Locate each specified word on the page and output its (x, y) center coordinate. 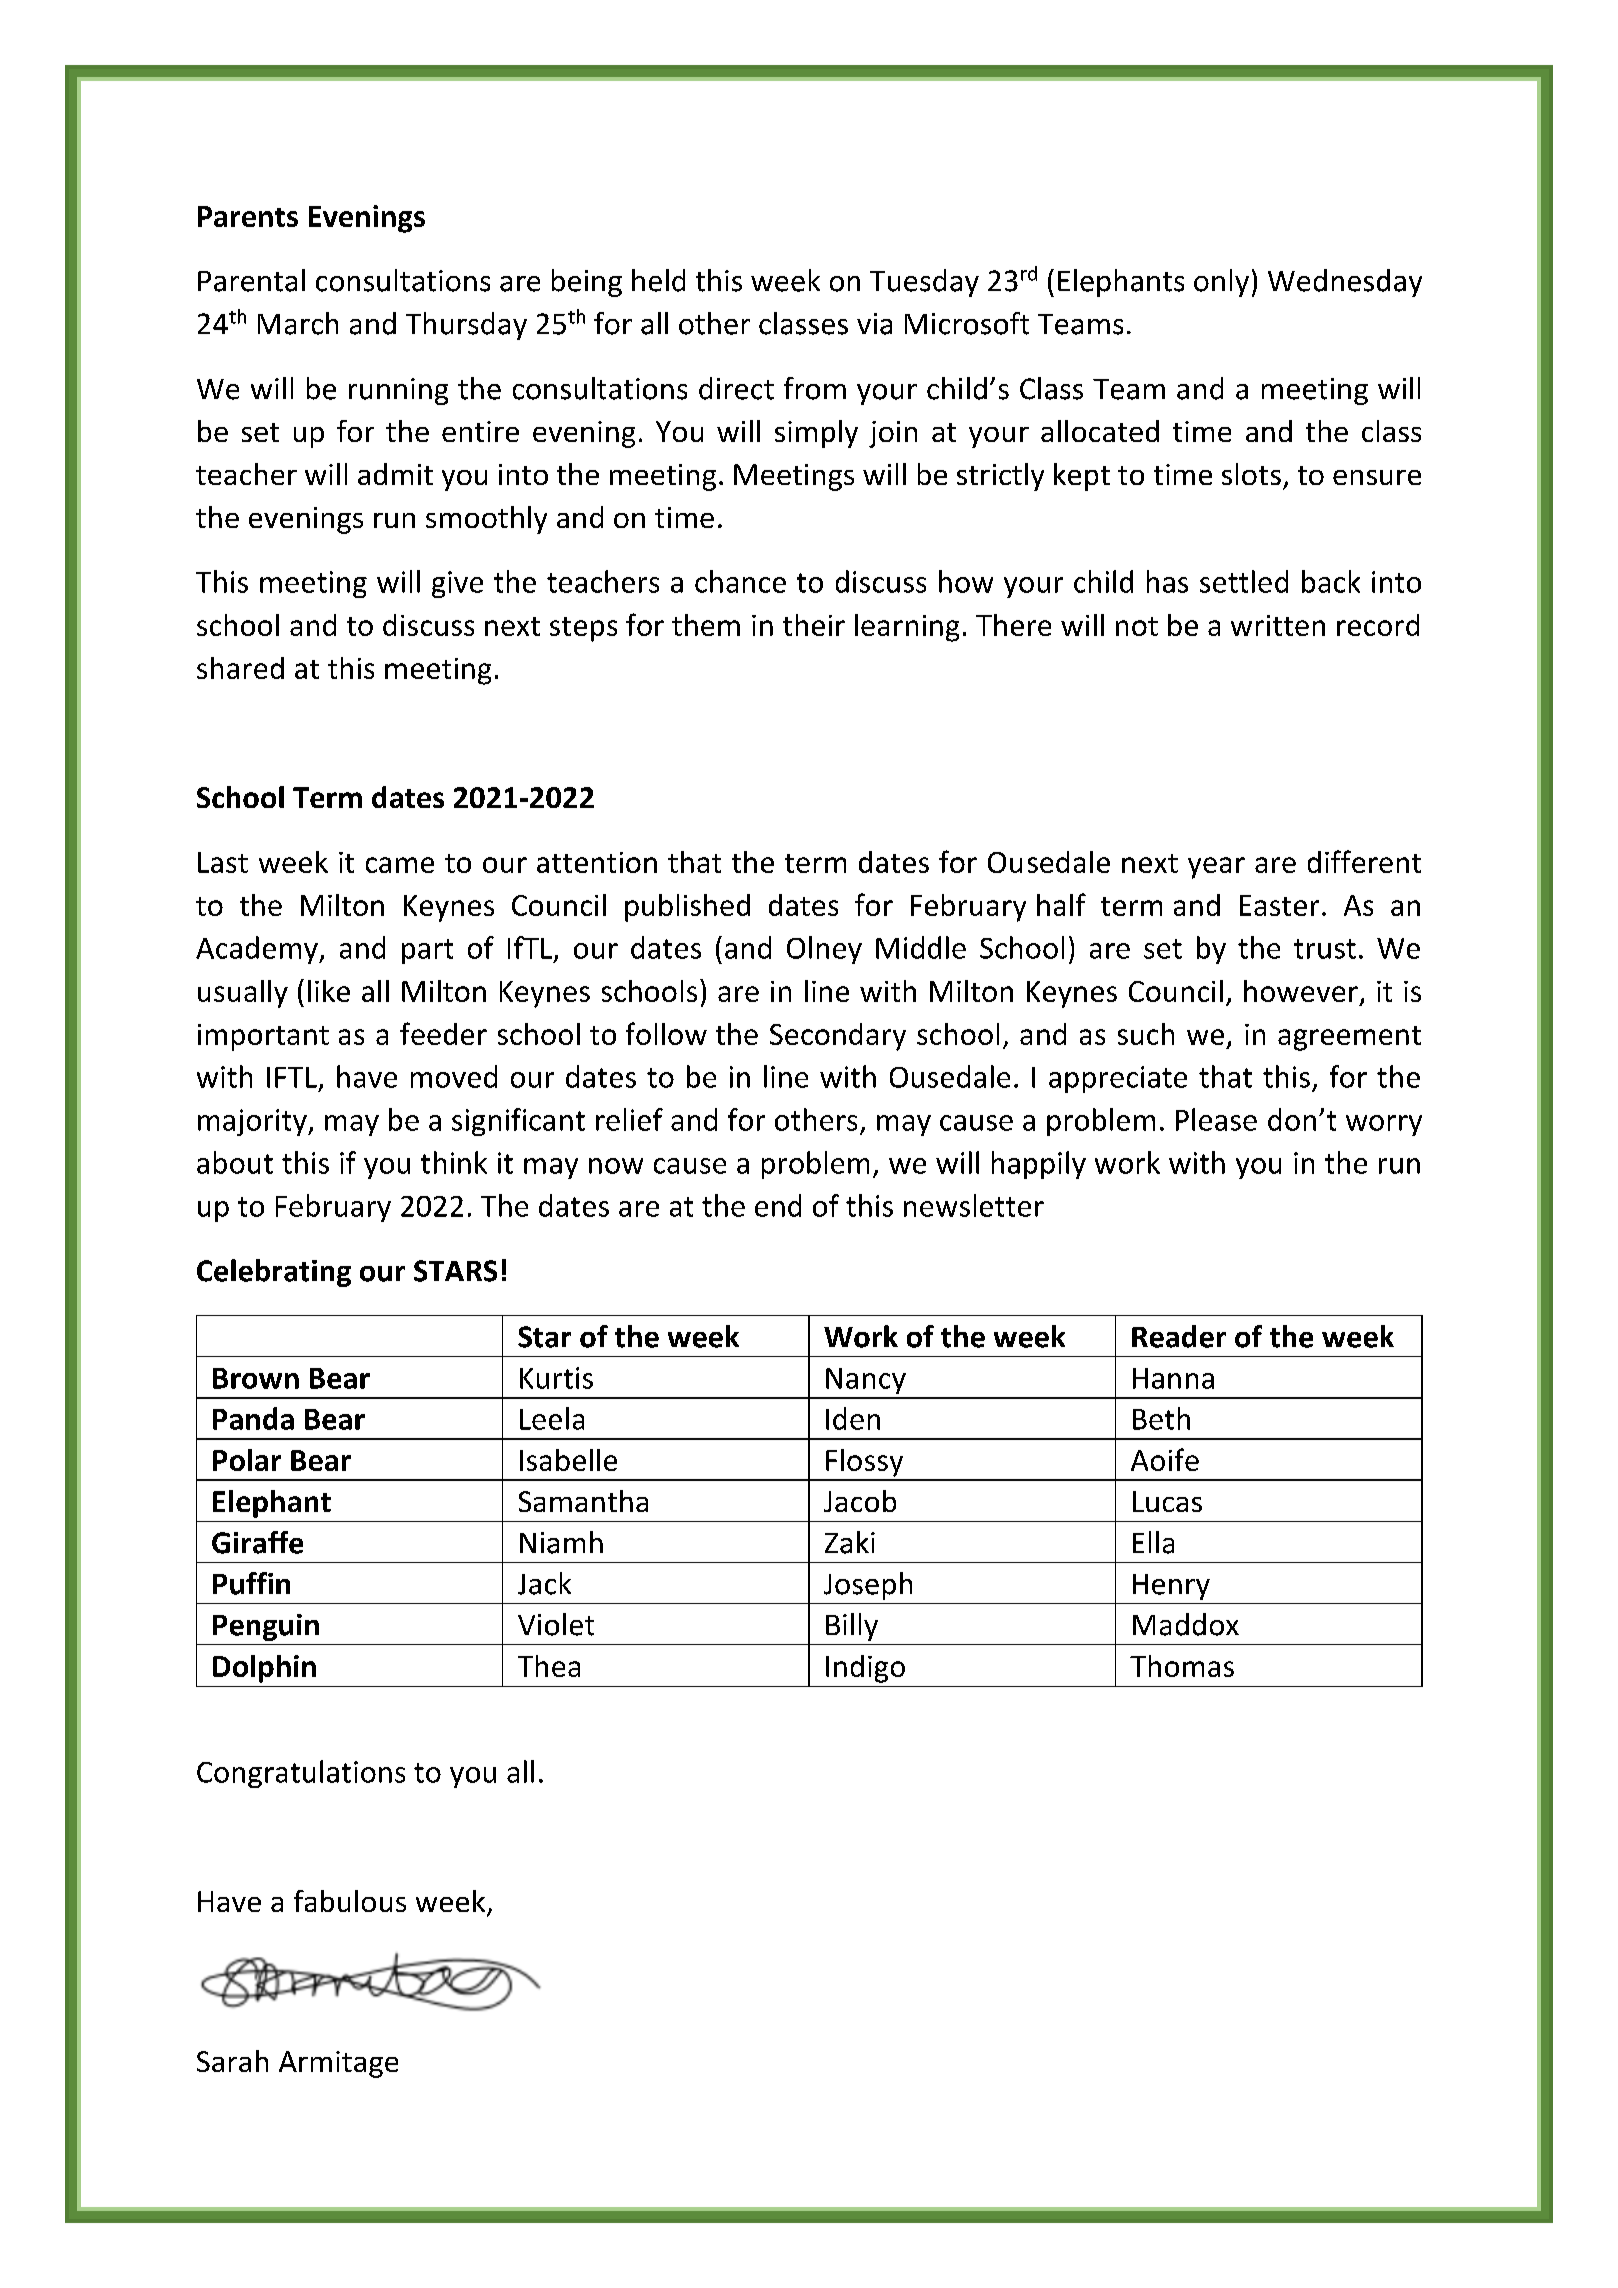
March (298, 323)
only (1221, 283)
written (1278, 625)
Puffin (251, 1583)
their (814, 625)
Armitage (338, 2064)
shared (240, 668)
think (454, 1162)
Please (1216, 1119)
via (874, 324)
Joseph (868, 1586)
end (778, 1205)
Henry (1171, 1587)
